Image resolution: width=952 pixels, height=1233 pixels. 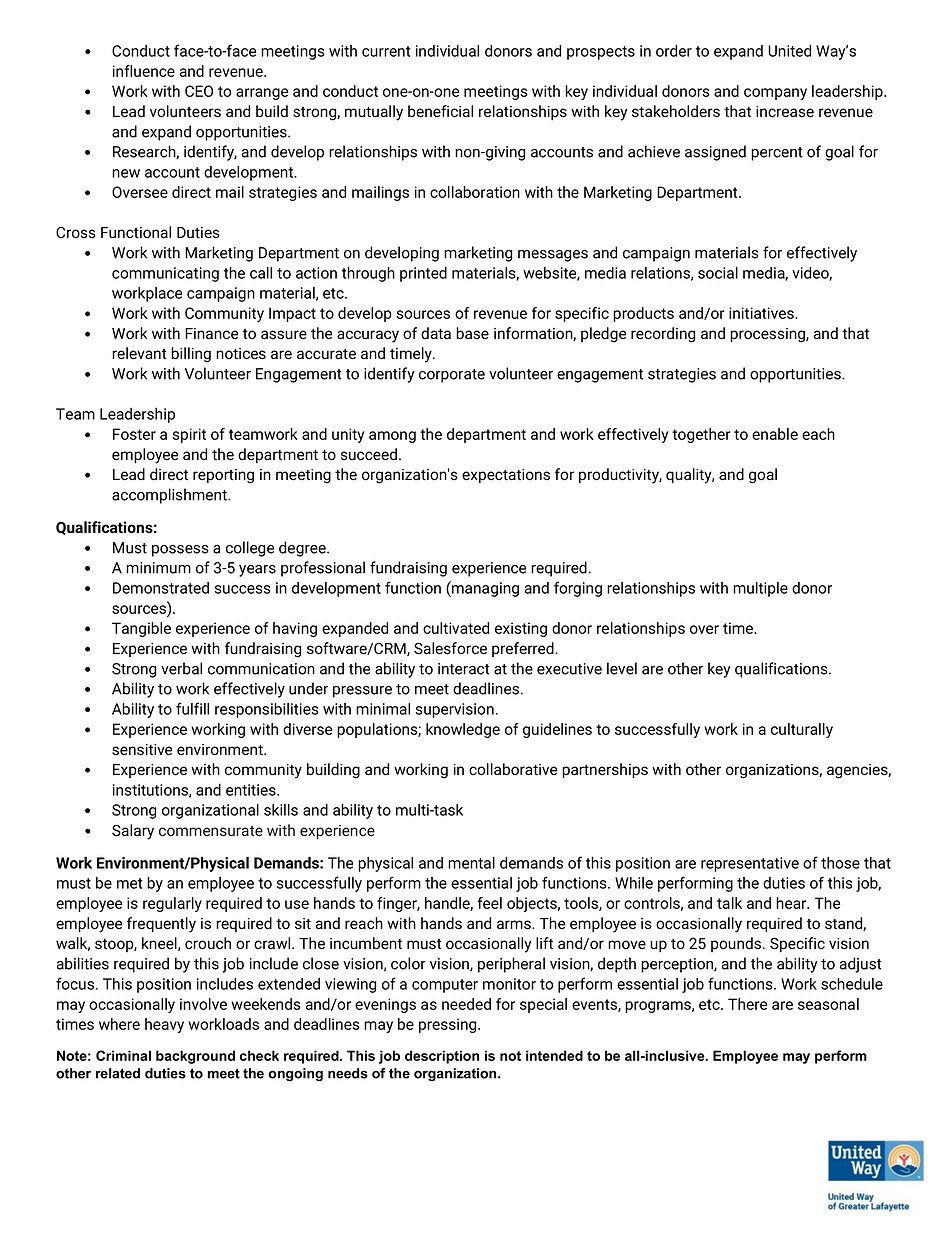 I want to click on There, so click(x=747, y=1004).
